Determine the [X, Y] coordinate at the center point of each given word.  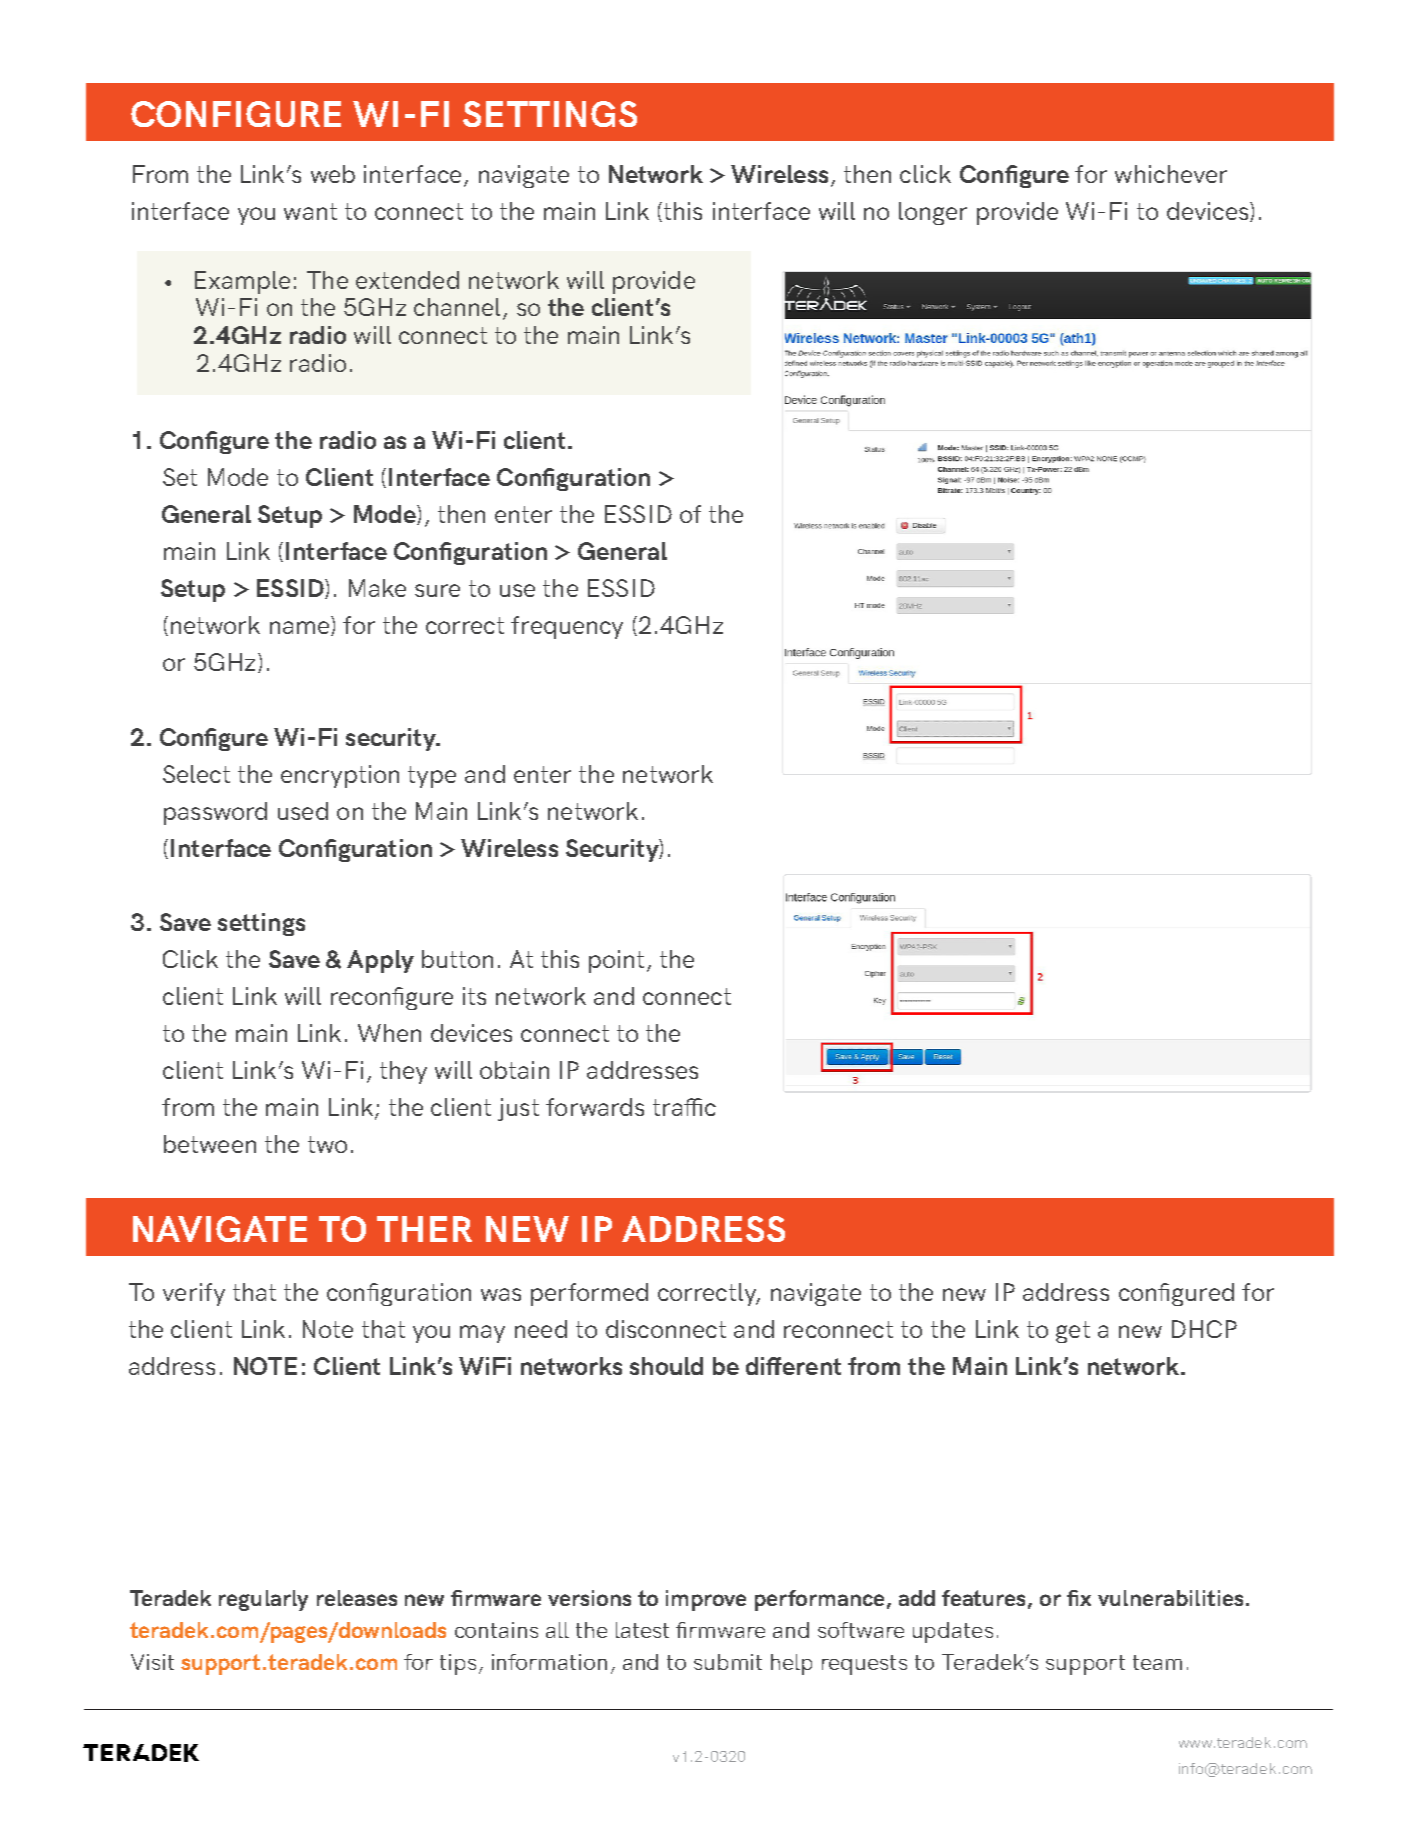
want [310, 211]
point [616, 961]
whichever [1171, 174]
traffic [684, 1107]
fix [1079, 1598]
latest [642, 1630]
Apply [380, 961]
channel [457, 307]
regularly [263, 1600]
